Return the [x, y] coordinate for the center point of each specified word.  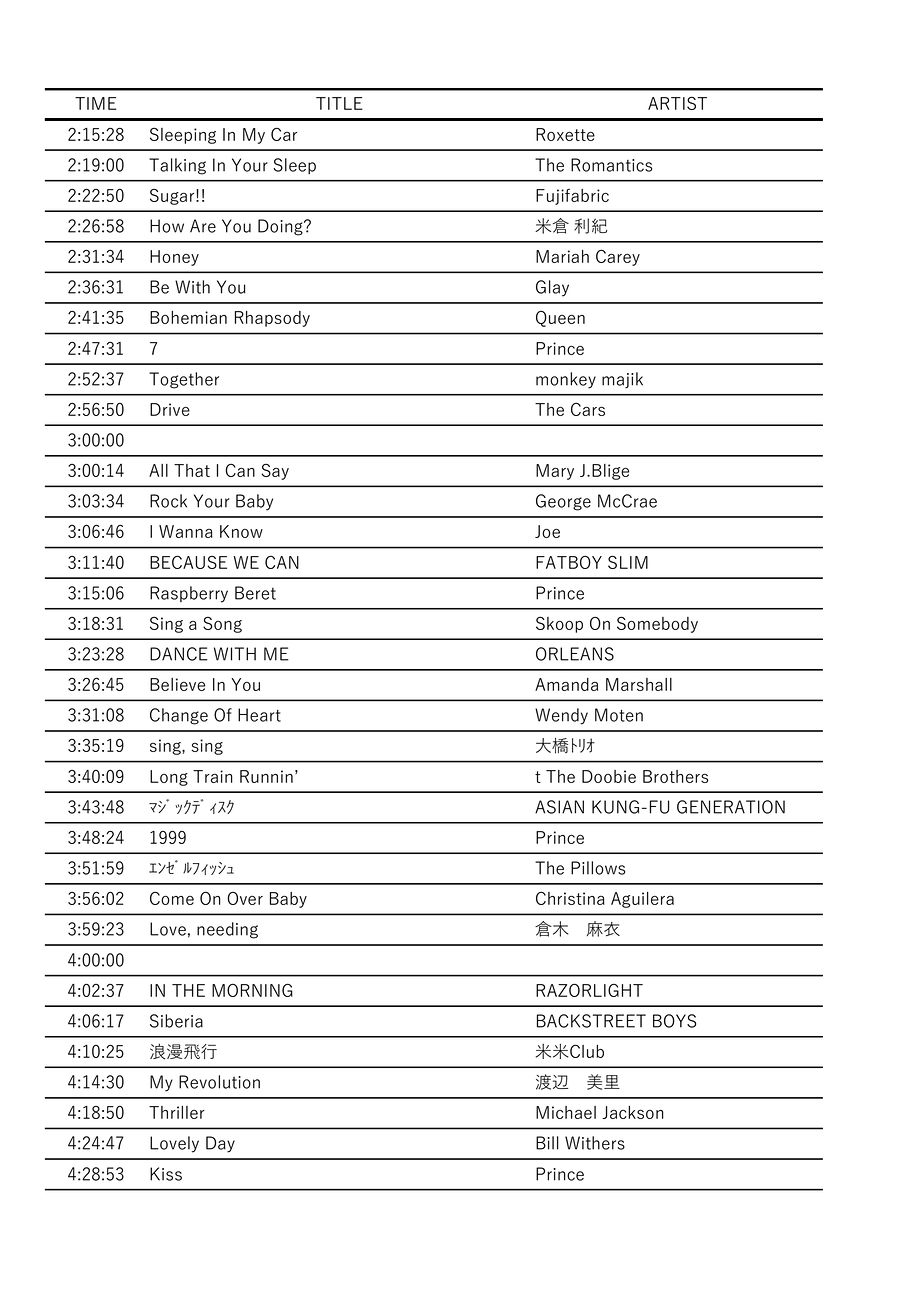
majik [622, 380]
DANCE [179, 654]
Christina [570, 898]
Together [184, 380]
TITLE [339, 103]
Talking [177, 166]
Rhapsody [272, 319]
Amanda [566, 684]
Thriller [177, 1112]
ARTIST [677, 103]
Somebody [657, 624]
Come [172, 898]
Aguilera [642, 900]
